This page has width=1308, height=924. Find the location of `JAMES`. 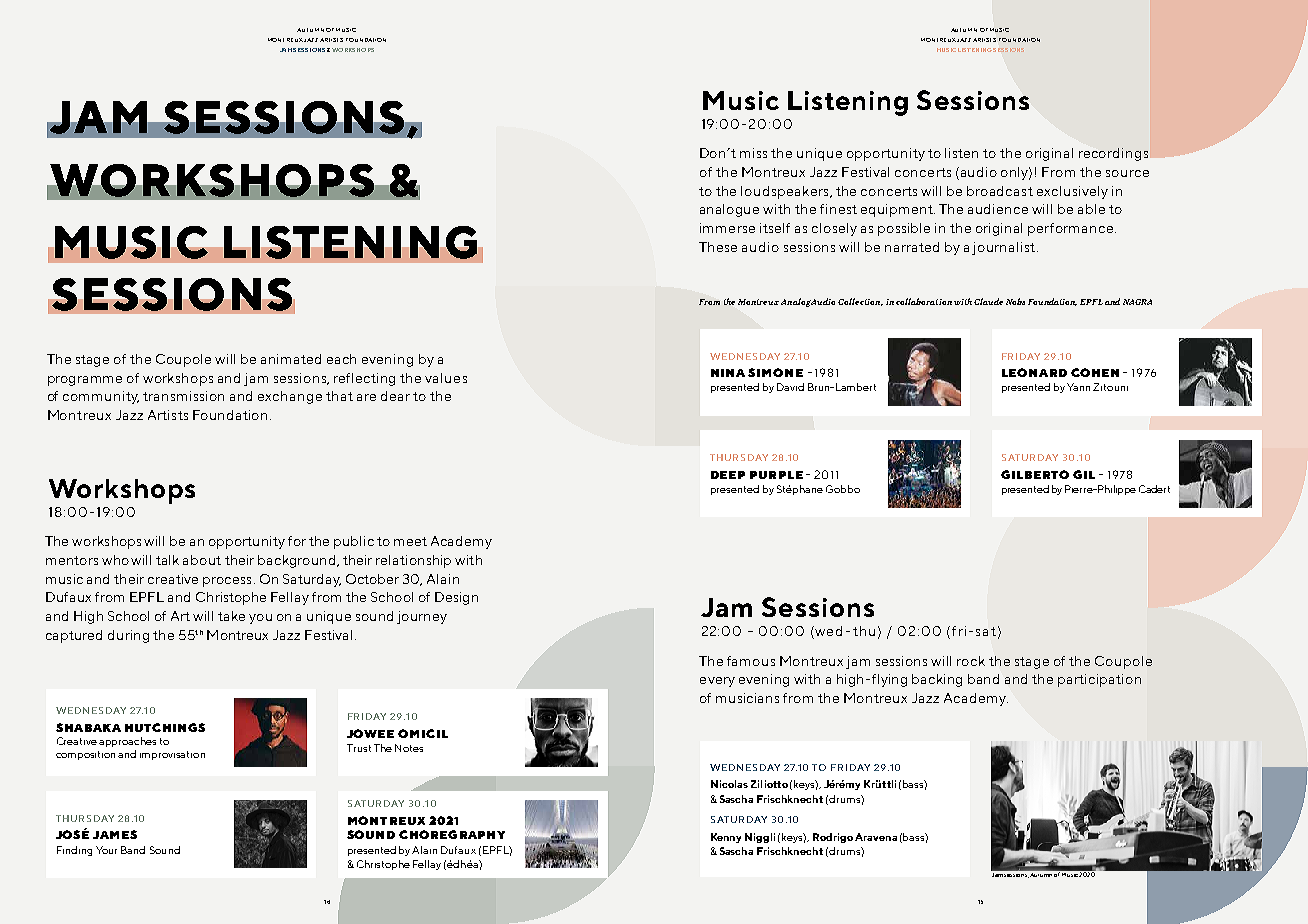

JAMES is located at coordinates (115, 834).
